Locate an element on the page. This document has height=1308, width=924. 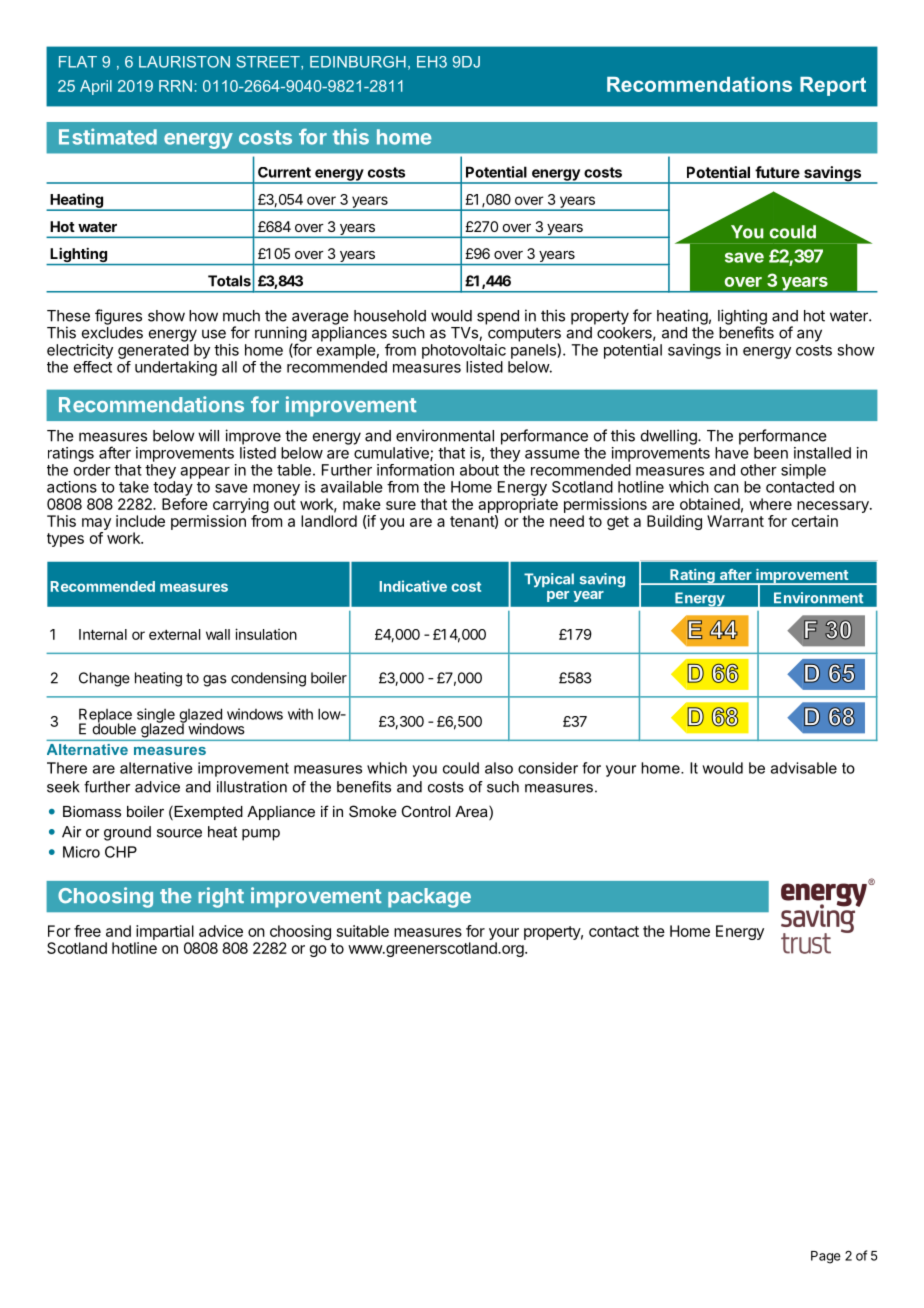
advisable is located at coordinates (804, 768).
